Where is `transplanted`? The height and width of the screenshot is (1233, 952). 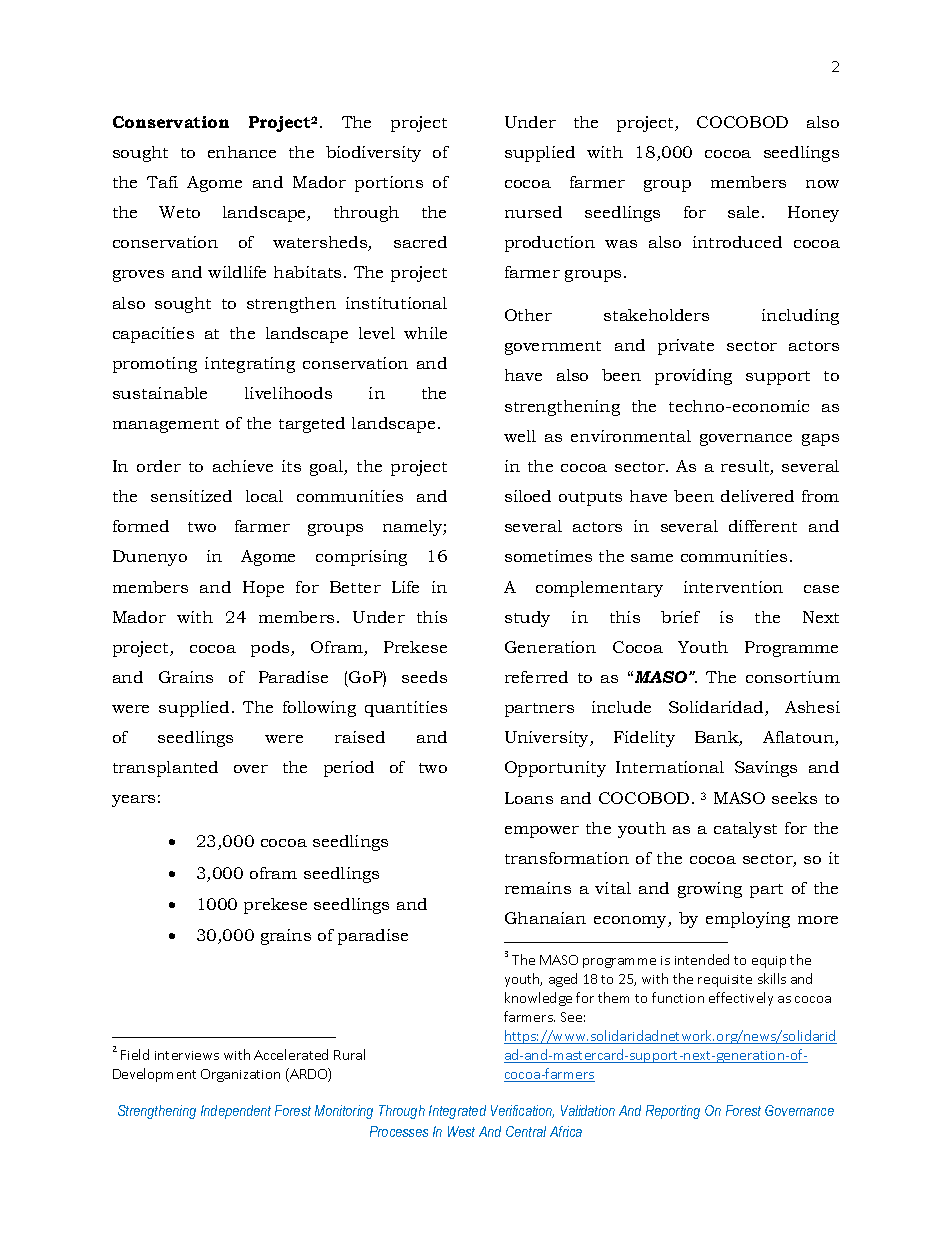 transplanted is located at coordinates (165, 769).
